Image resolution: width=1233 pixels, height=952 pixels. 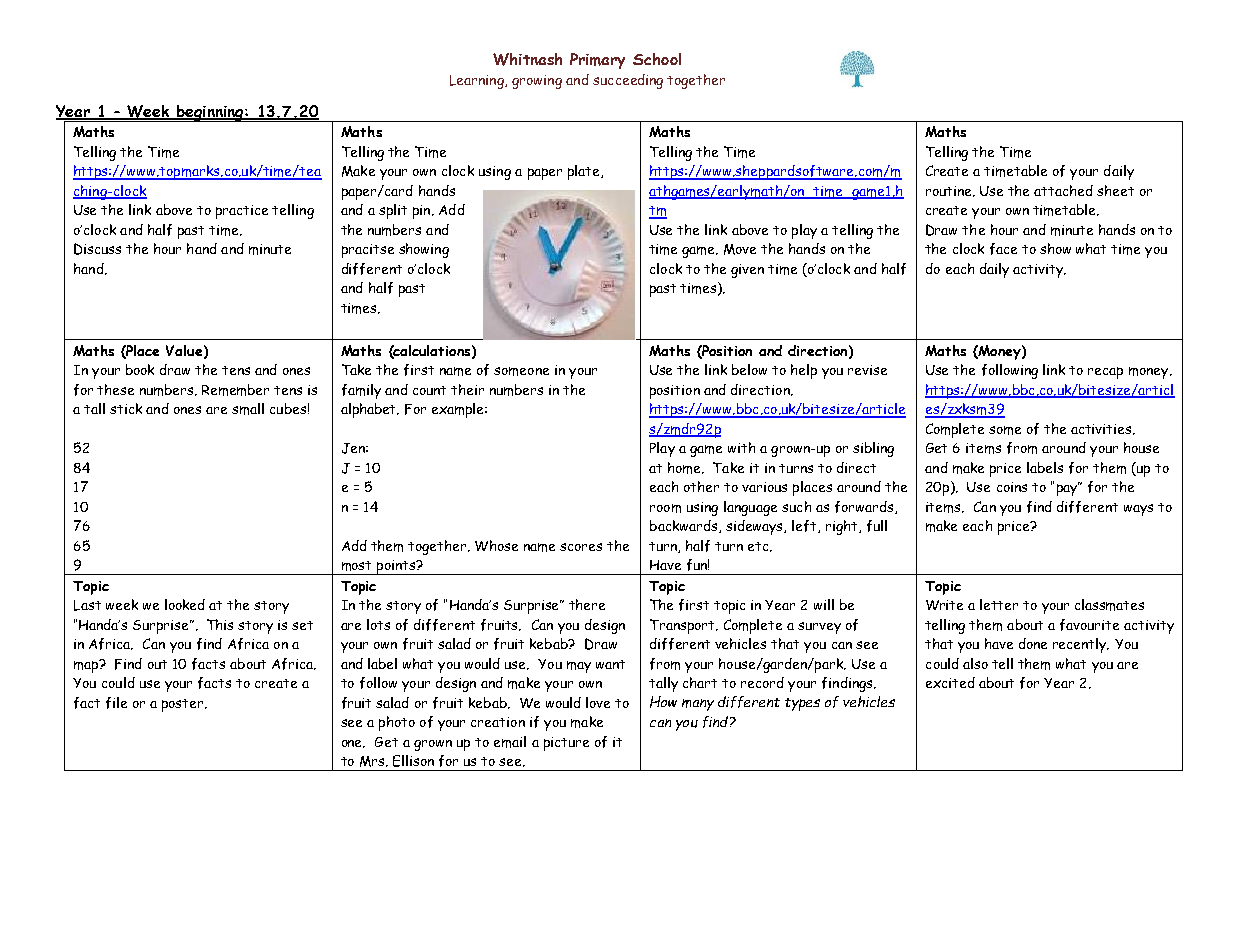 What do you see at coordinates (248, 409) in the page?
I see `small` at bounding box center [248, 409].
